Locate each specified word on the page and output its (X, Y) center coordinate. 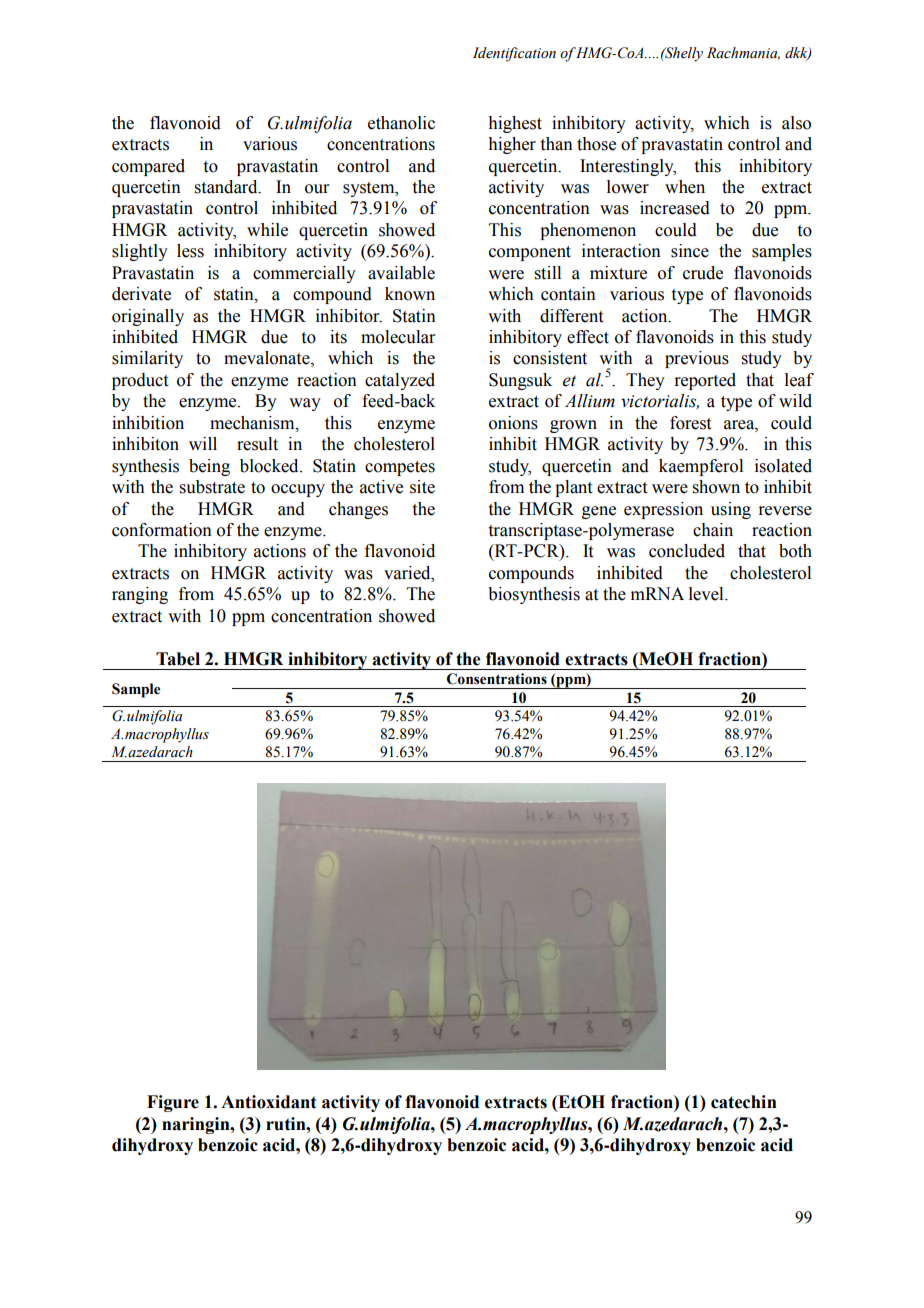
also (796, 123)
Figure (173, 1103)
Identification (514, 54)
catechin (744, 1102)
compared (148, 167)
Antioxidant (268, 1102)
